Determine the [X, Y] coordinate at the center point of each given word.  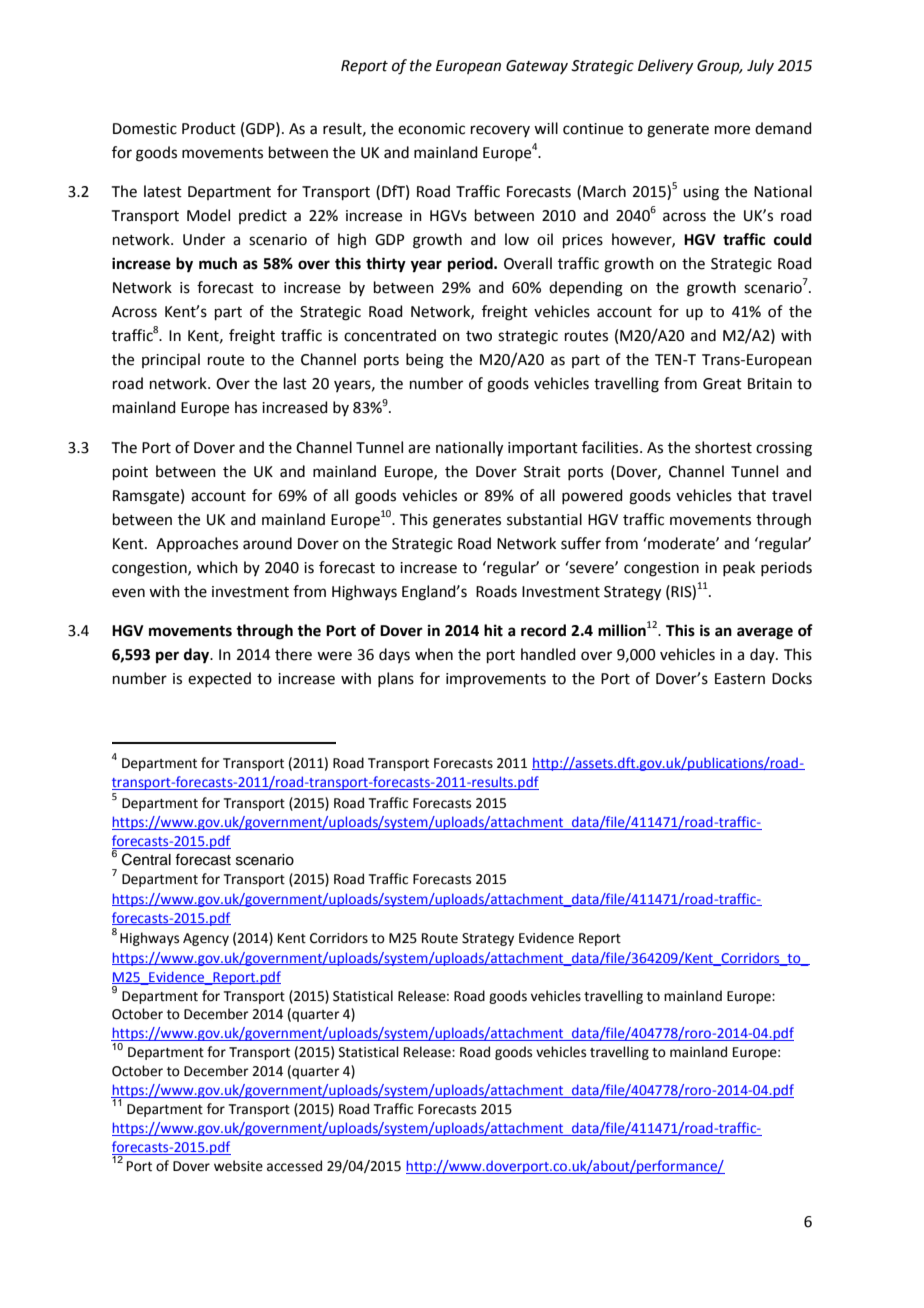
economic [431, 129]
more [732, 130]
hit [493, 630]
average [765, 633]
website [238, 1166]
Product [209, 128]
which [217, 567]
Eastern [740, 679]
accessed [294, 1166]
